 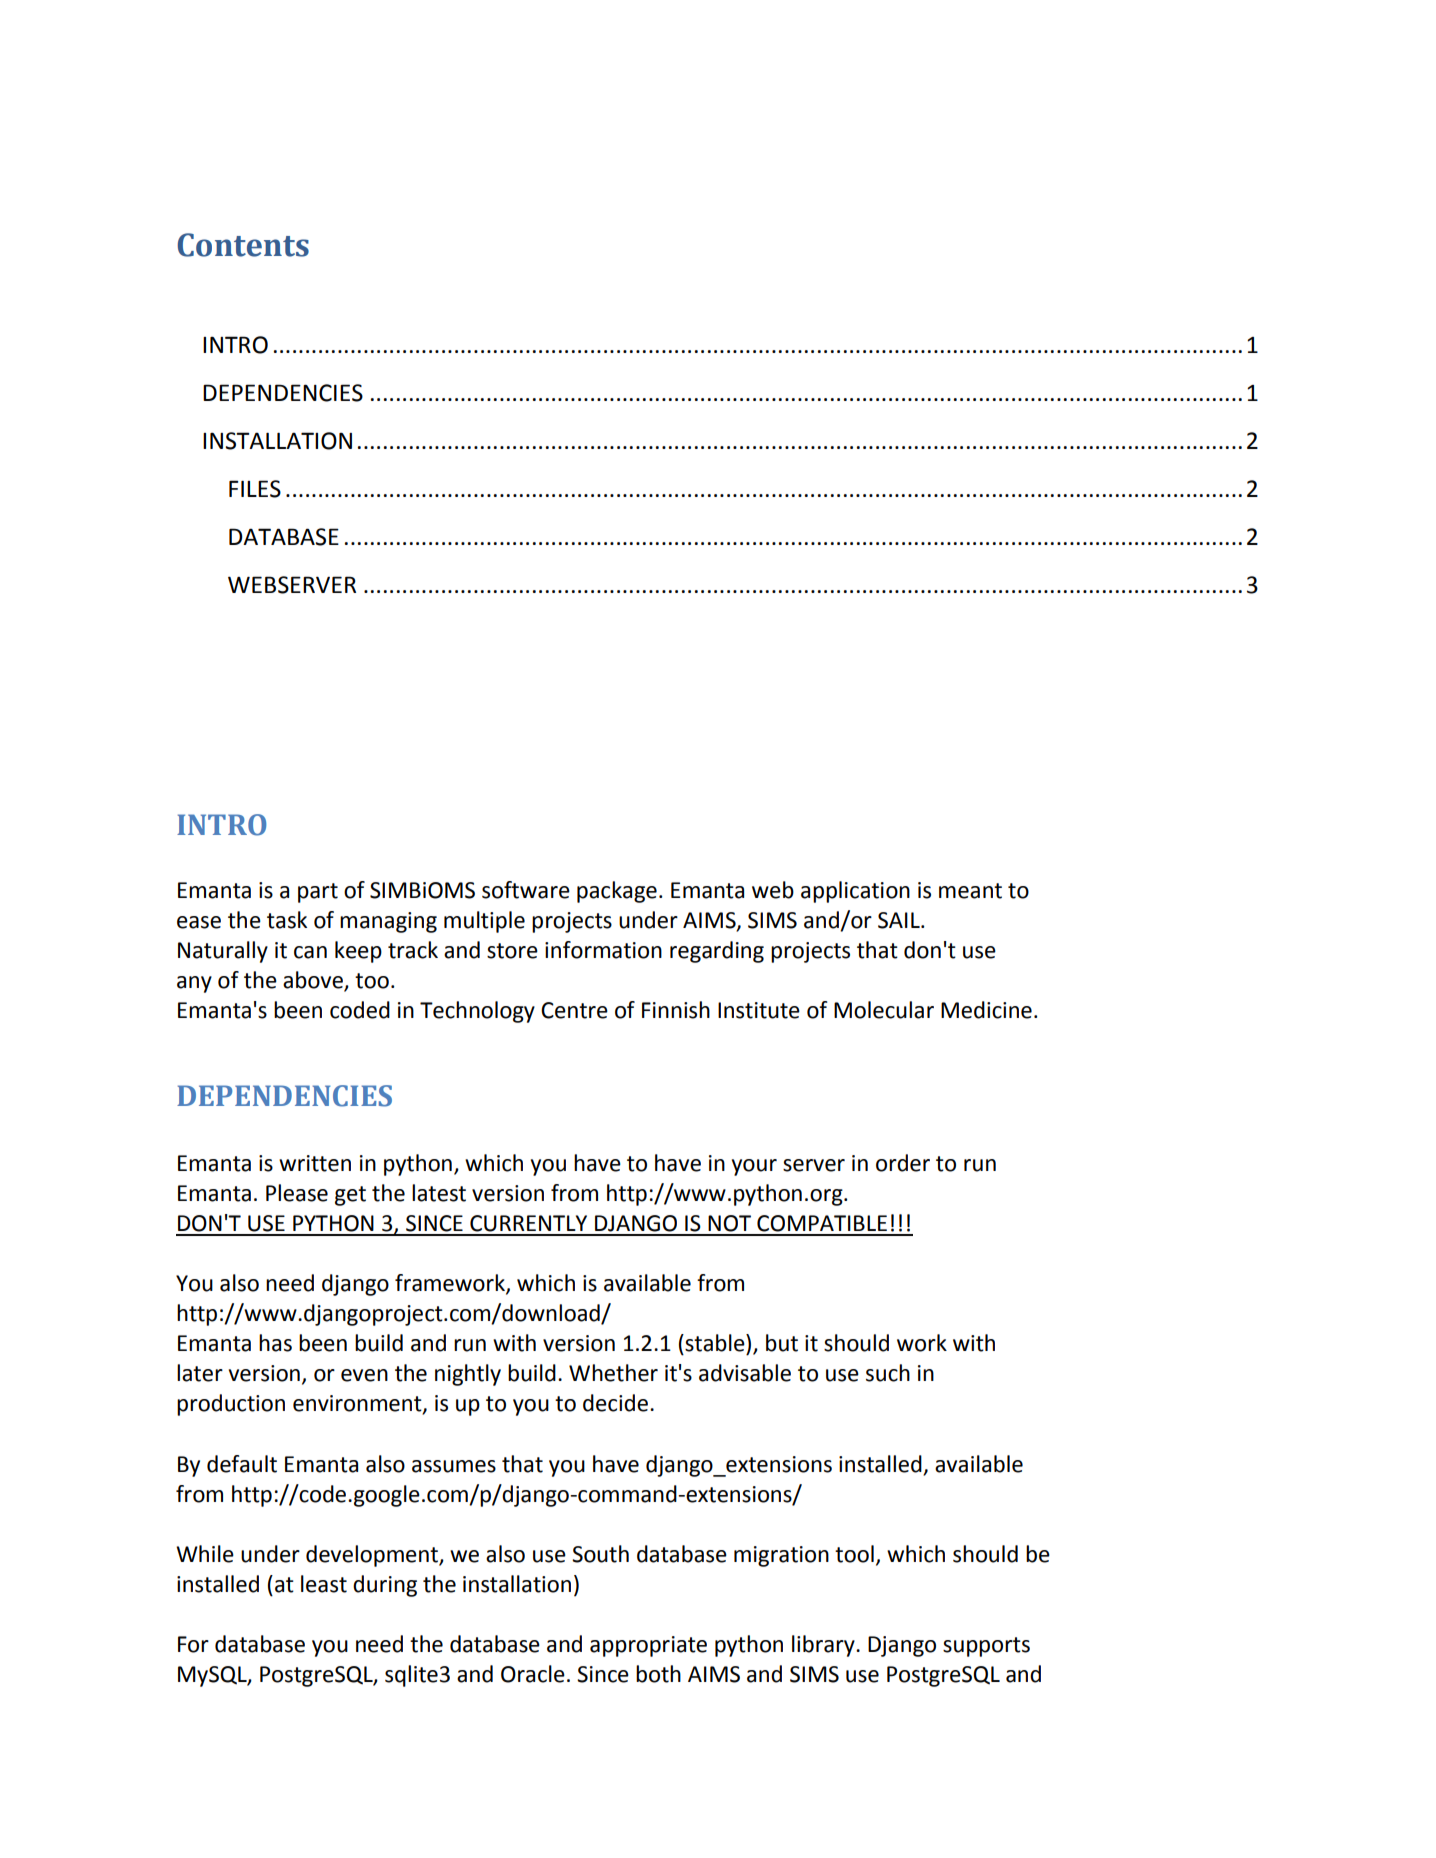 What do you see at coordinates (900, 920) in the page?
I see `SAIL` at bounding box center [900, 920].
